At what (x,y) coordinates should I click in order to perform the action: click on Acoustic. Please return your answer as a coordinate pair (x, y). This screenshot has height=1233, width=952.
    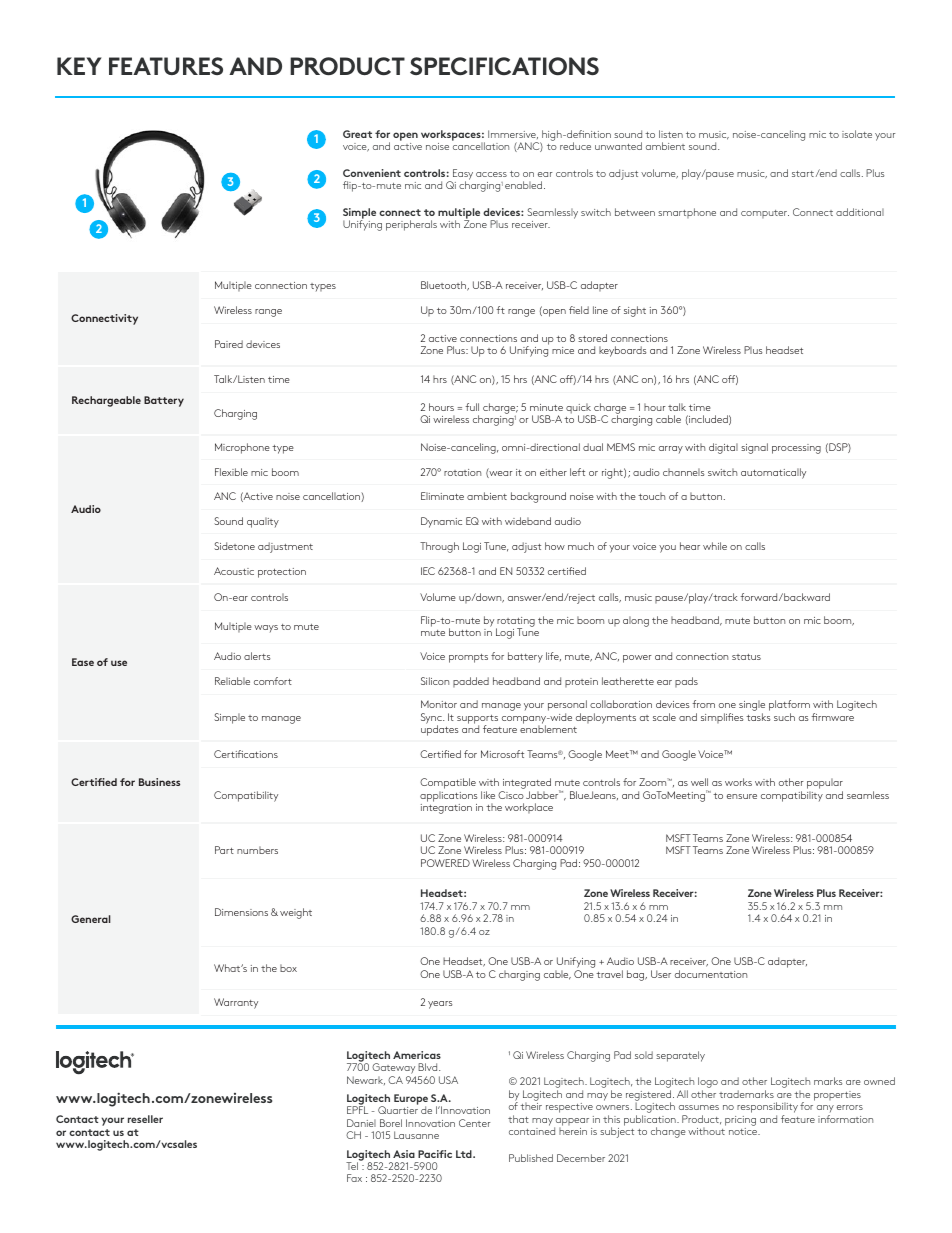
    Looking at the image, I should click on (234, 571).
